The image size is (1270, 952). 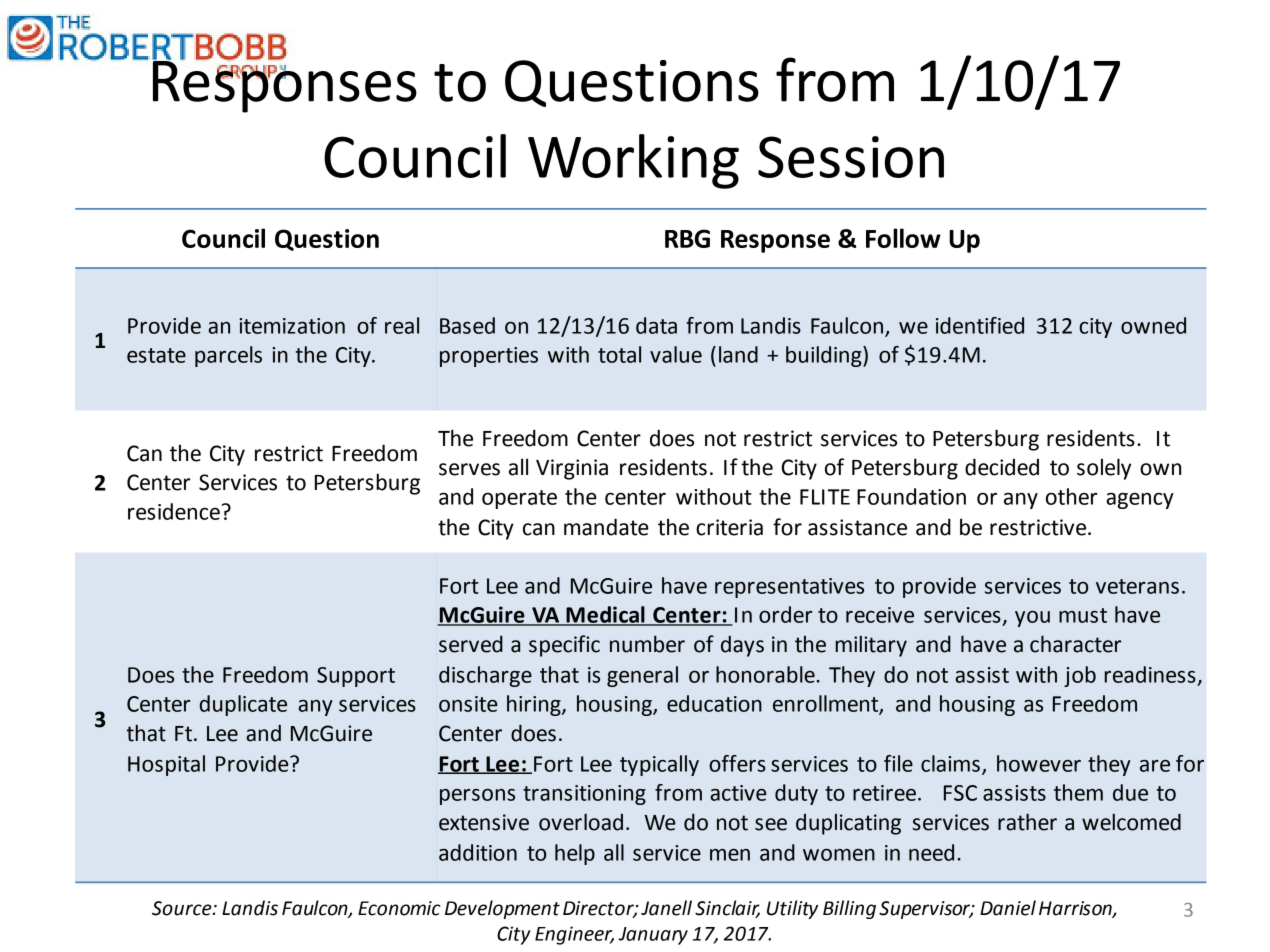 I want to click on mandate, so click(x=606, y=527).
